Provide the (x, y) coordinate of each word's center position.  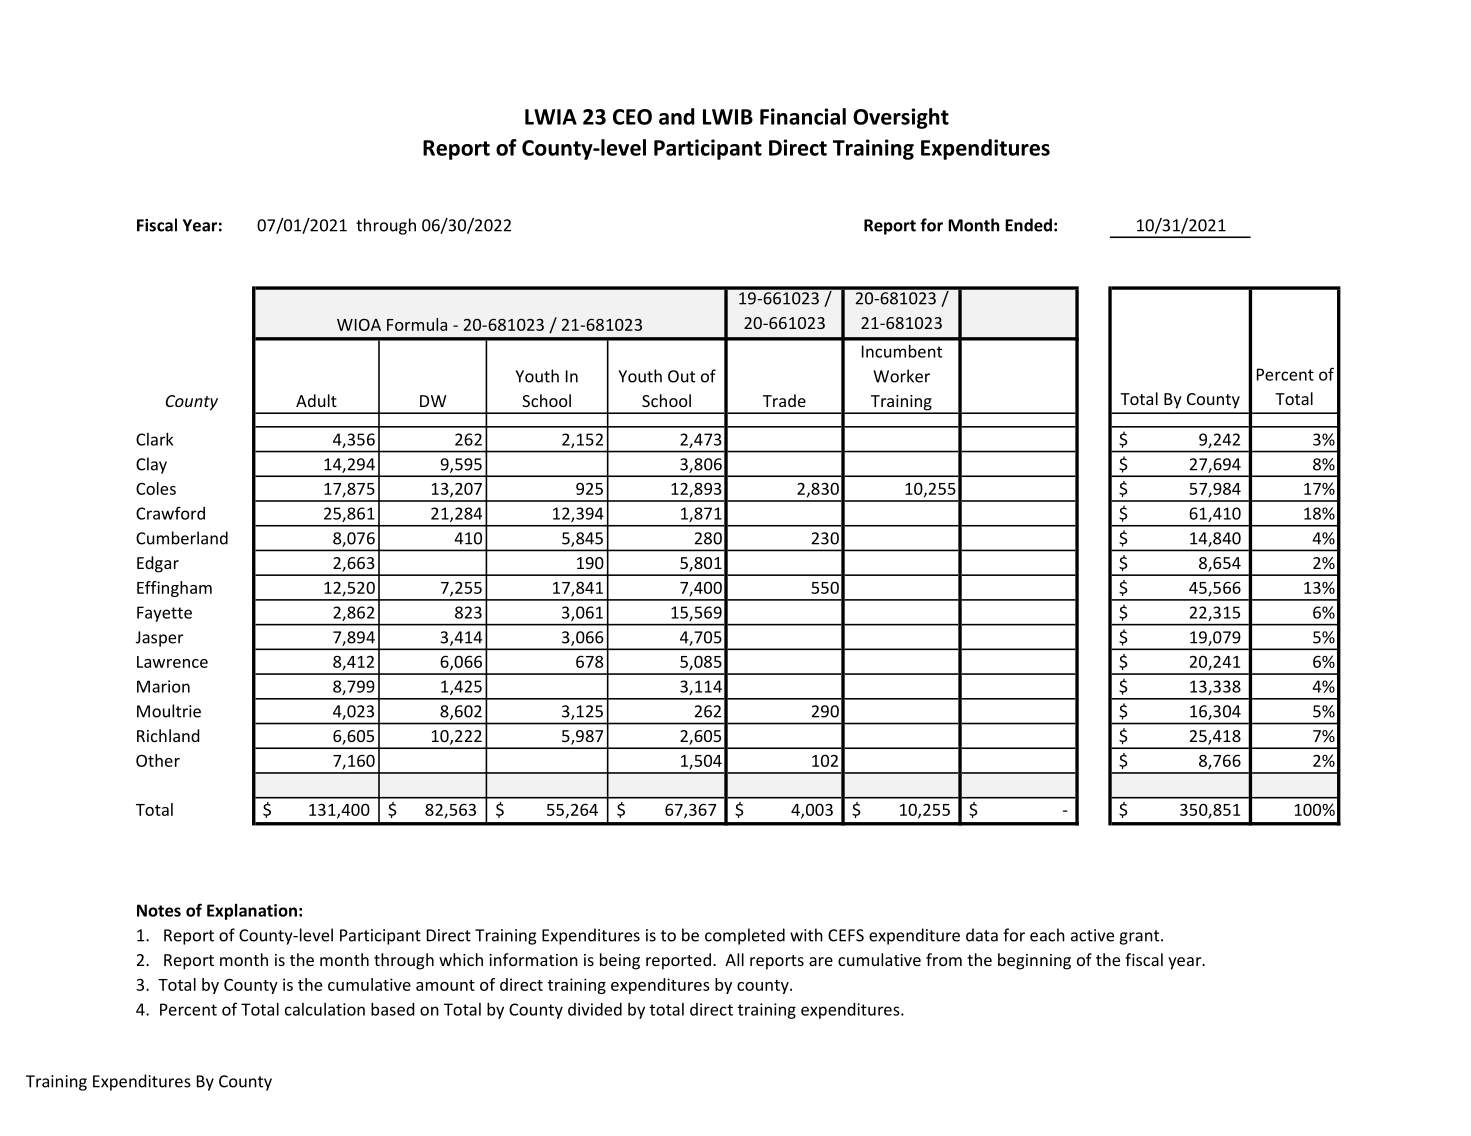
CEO (632, 117)
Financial (803, 116)
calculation (325, 1009)
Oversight (901, 118)
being (620, 961)
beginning (1034, 961)
